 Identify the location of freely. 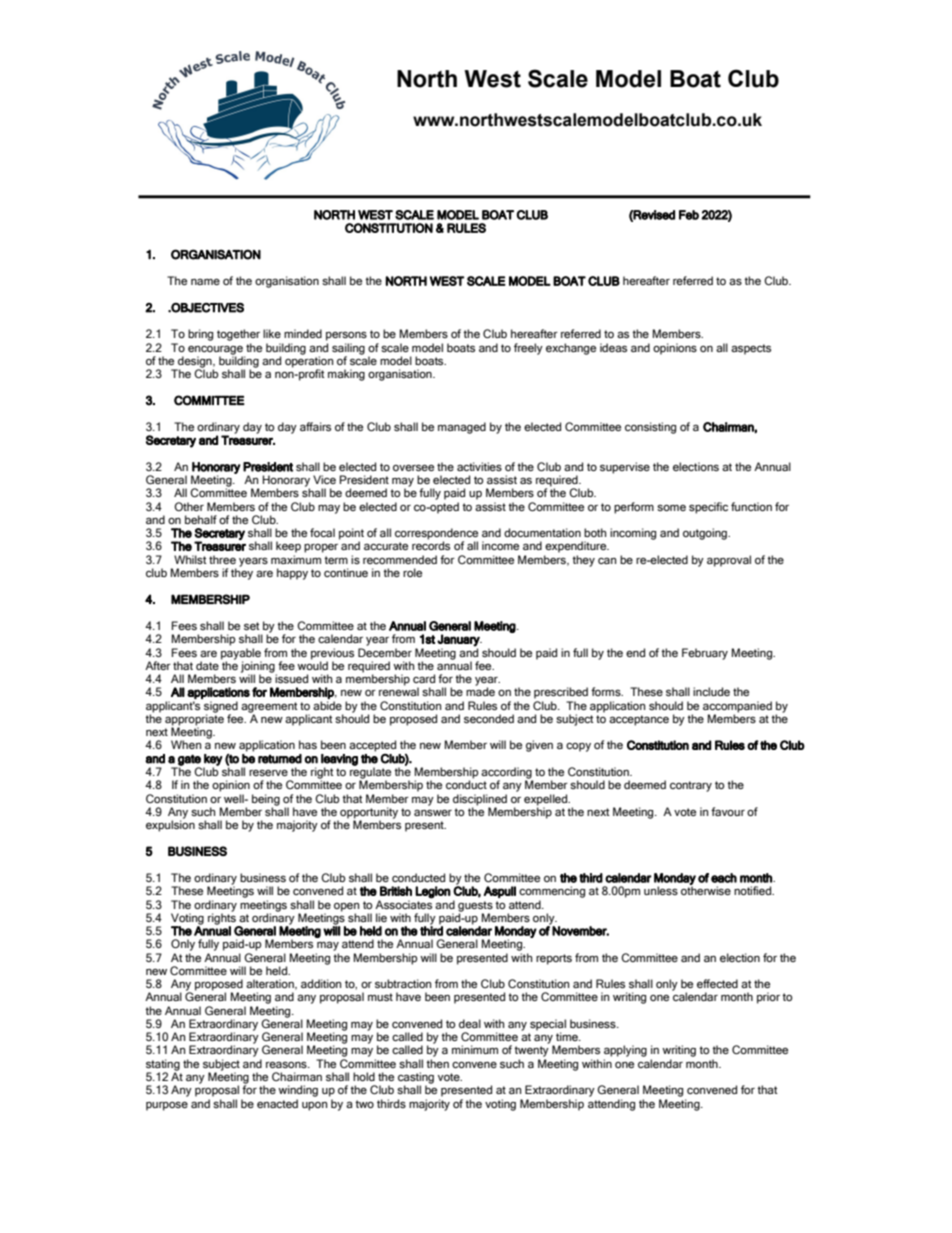
(528, 349).
